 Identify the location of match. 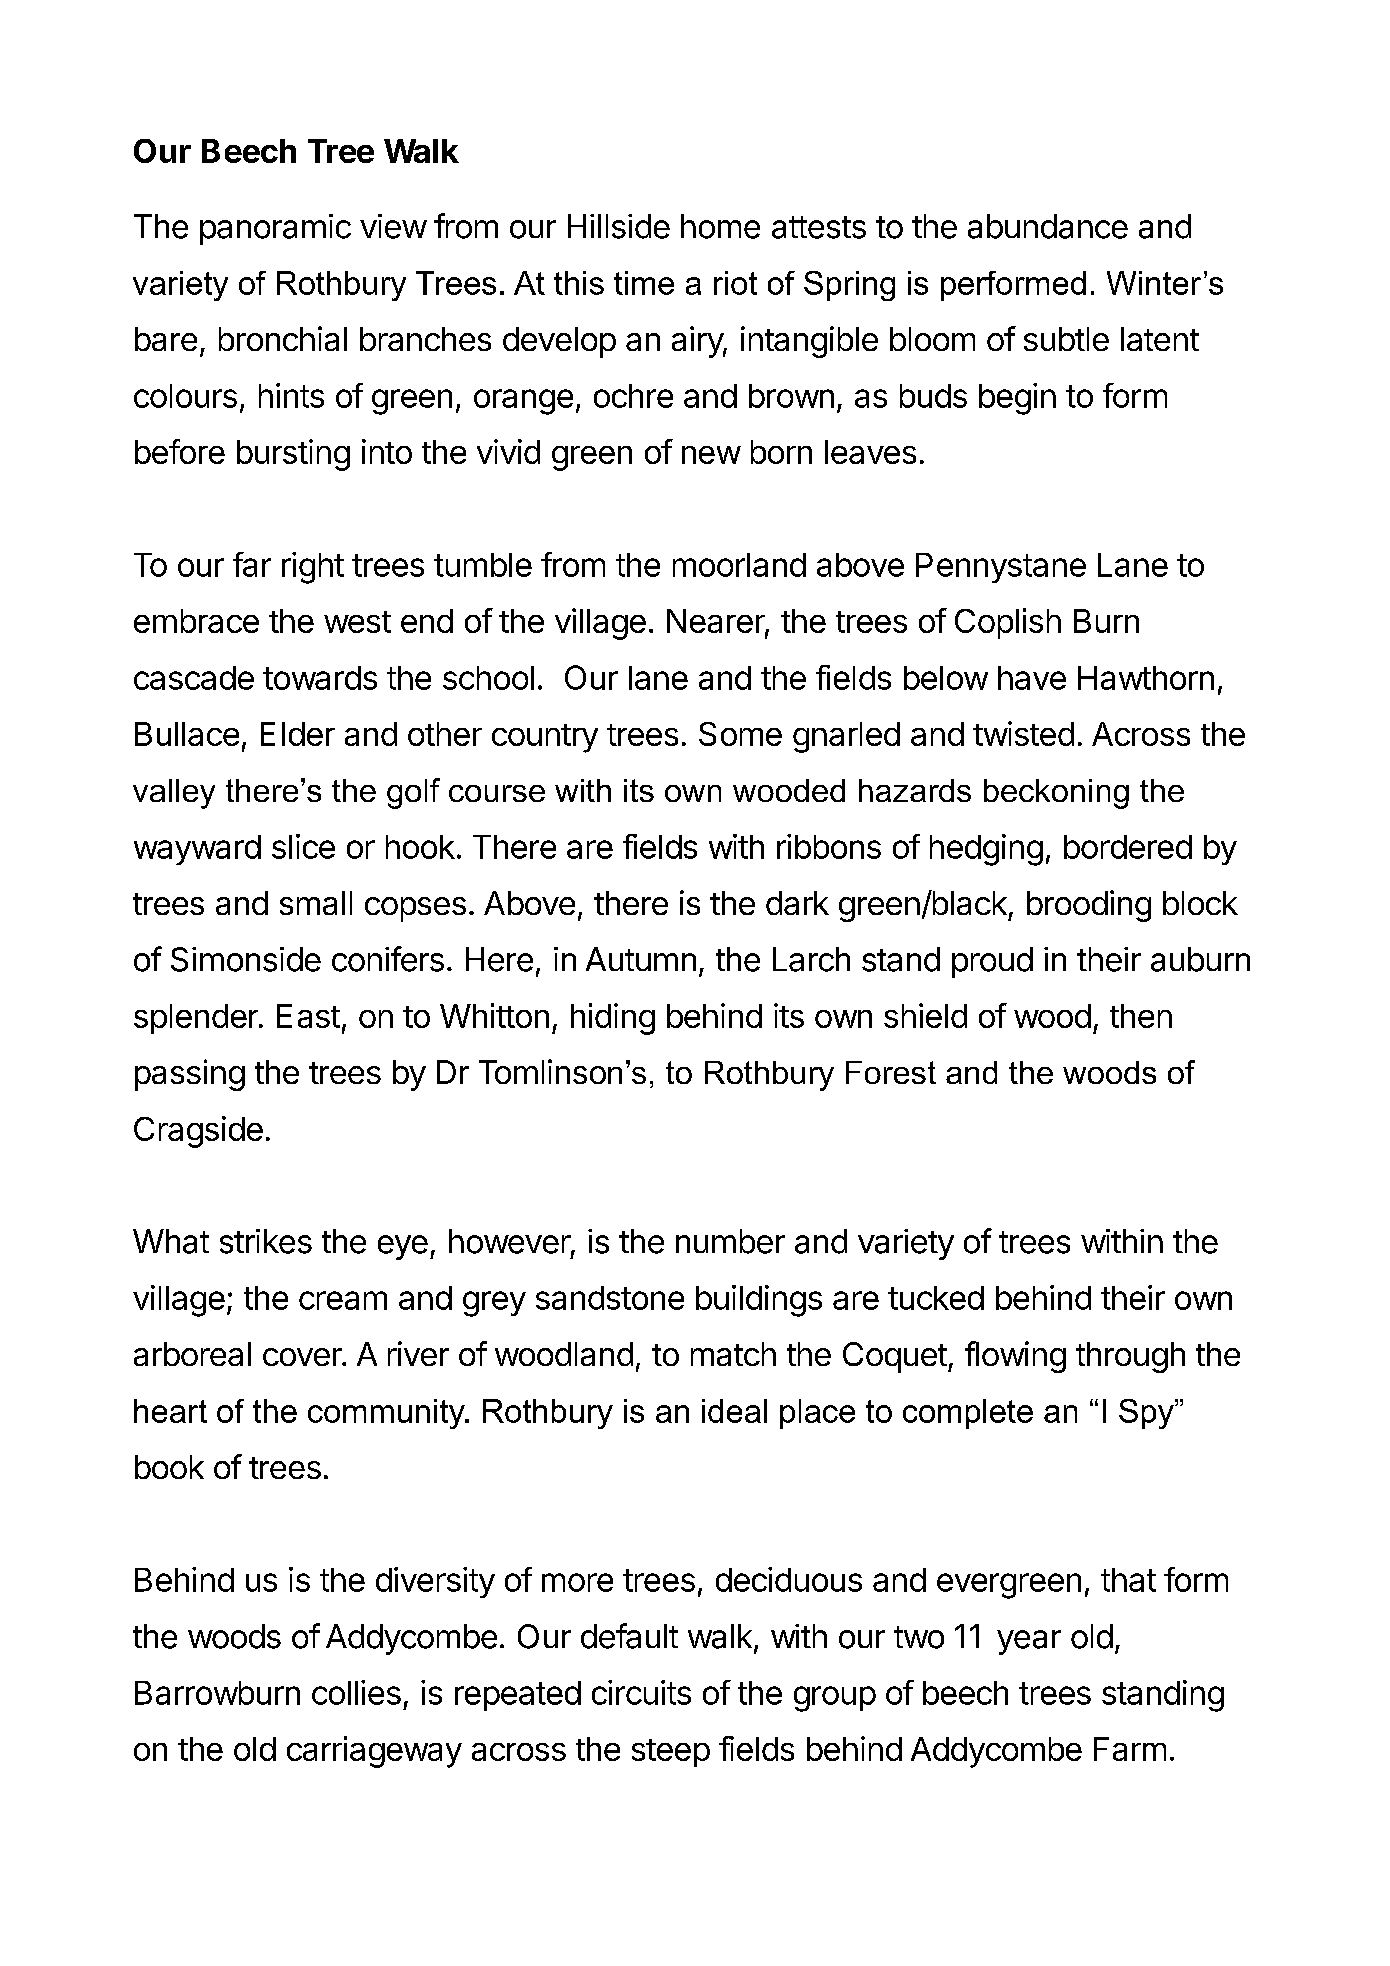
(733, 1354).
